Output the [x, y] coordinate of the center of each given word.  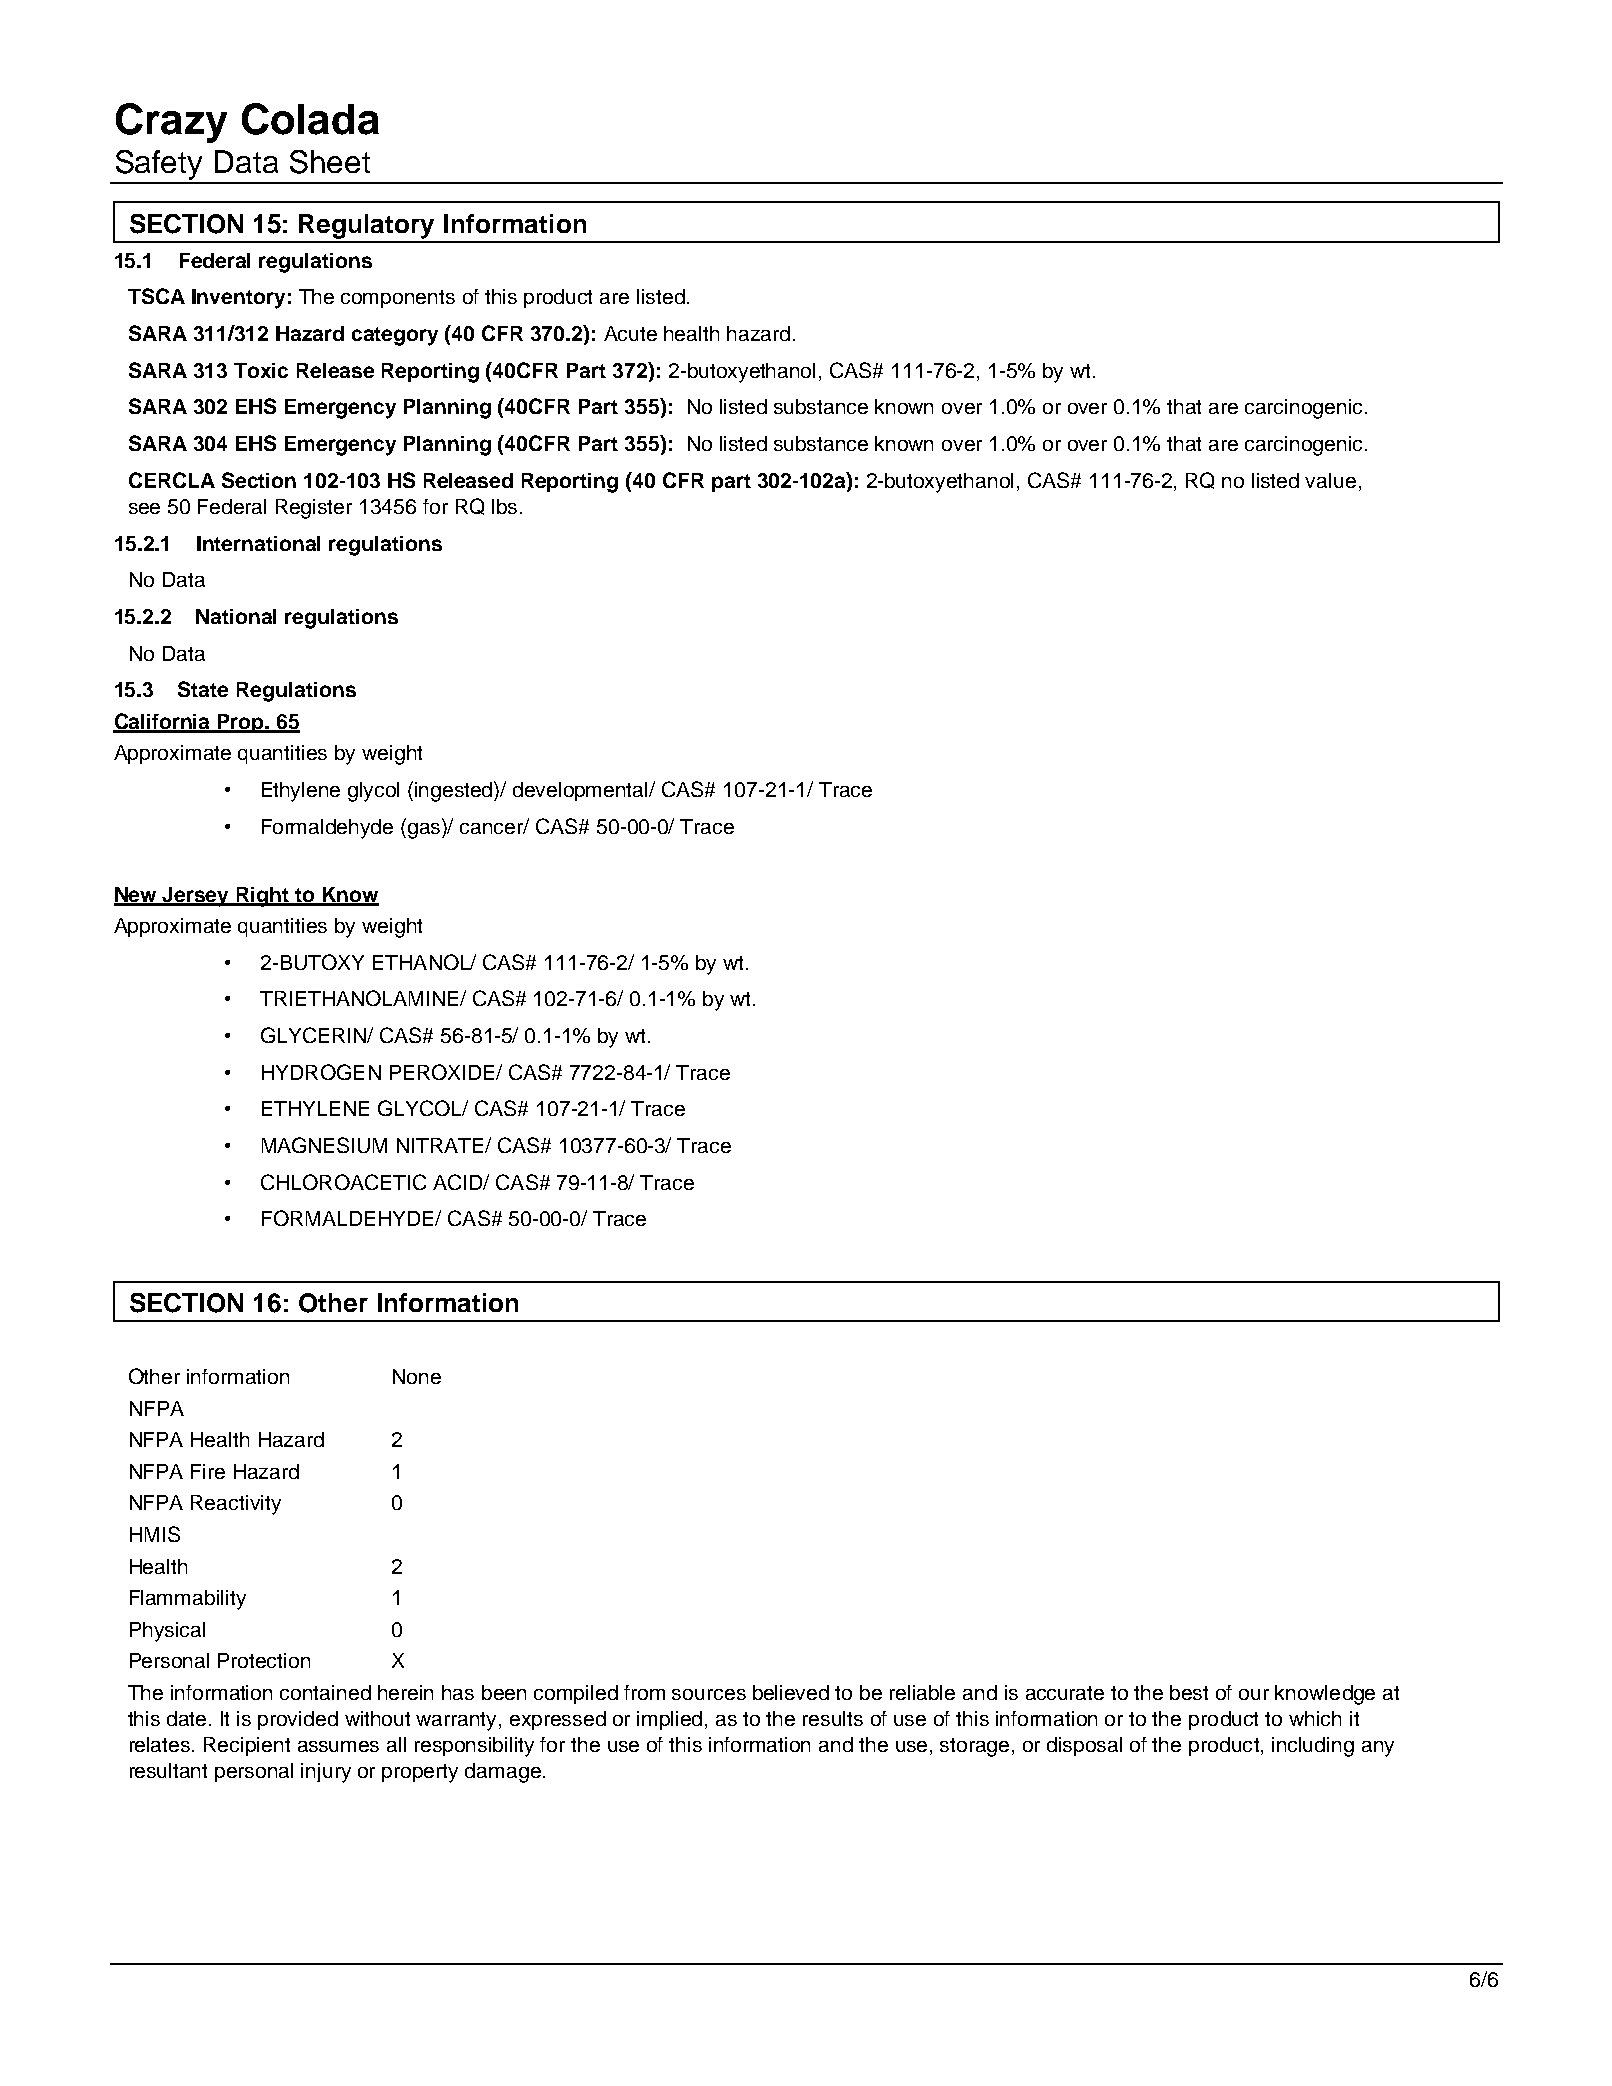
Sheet [330, 162]
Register [314, 509]
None [417, 1376]
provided [298, 1720]
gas [425, 831]
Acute [630, 333]
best [1189, 1692]
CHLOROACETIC [343, 1182]
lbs [504, 506]
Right [263, 897]
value [1330, 480]
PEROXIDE [443, 1072]
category [395, 336]
